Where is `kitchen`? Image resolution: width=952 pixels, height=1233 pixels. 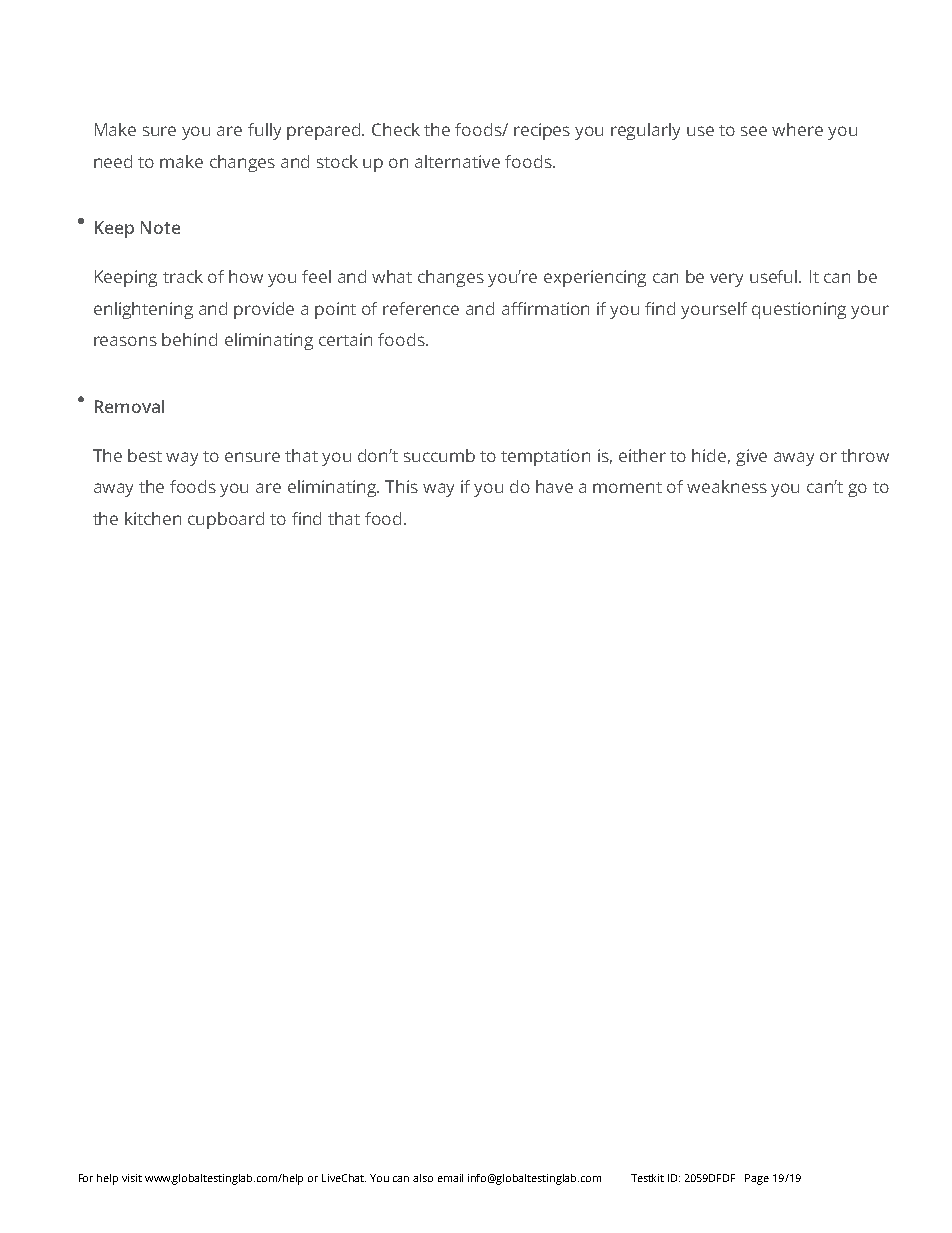
kitchen is located at coordinates (153, 518).
